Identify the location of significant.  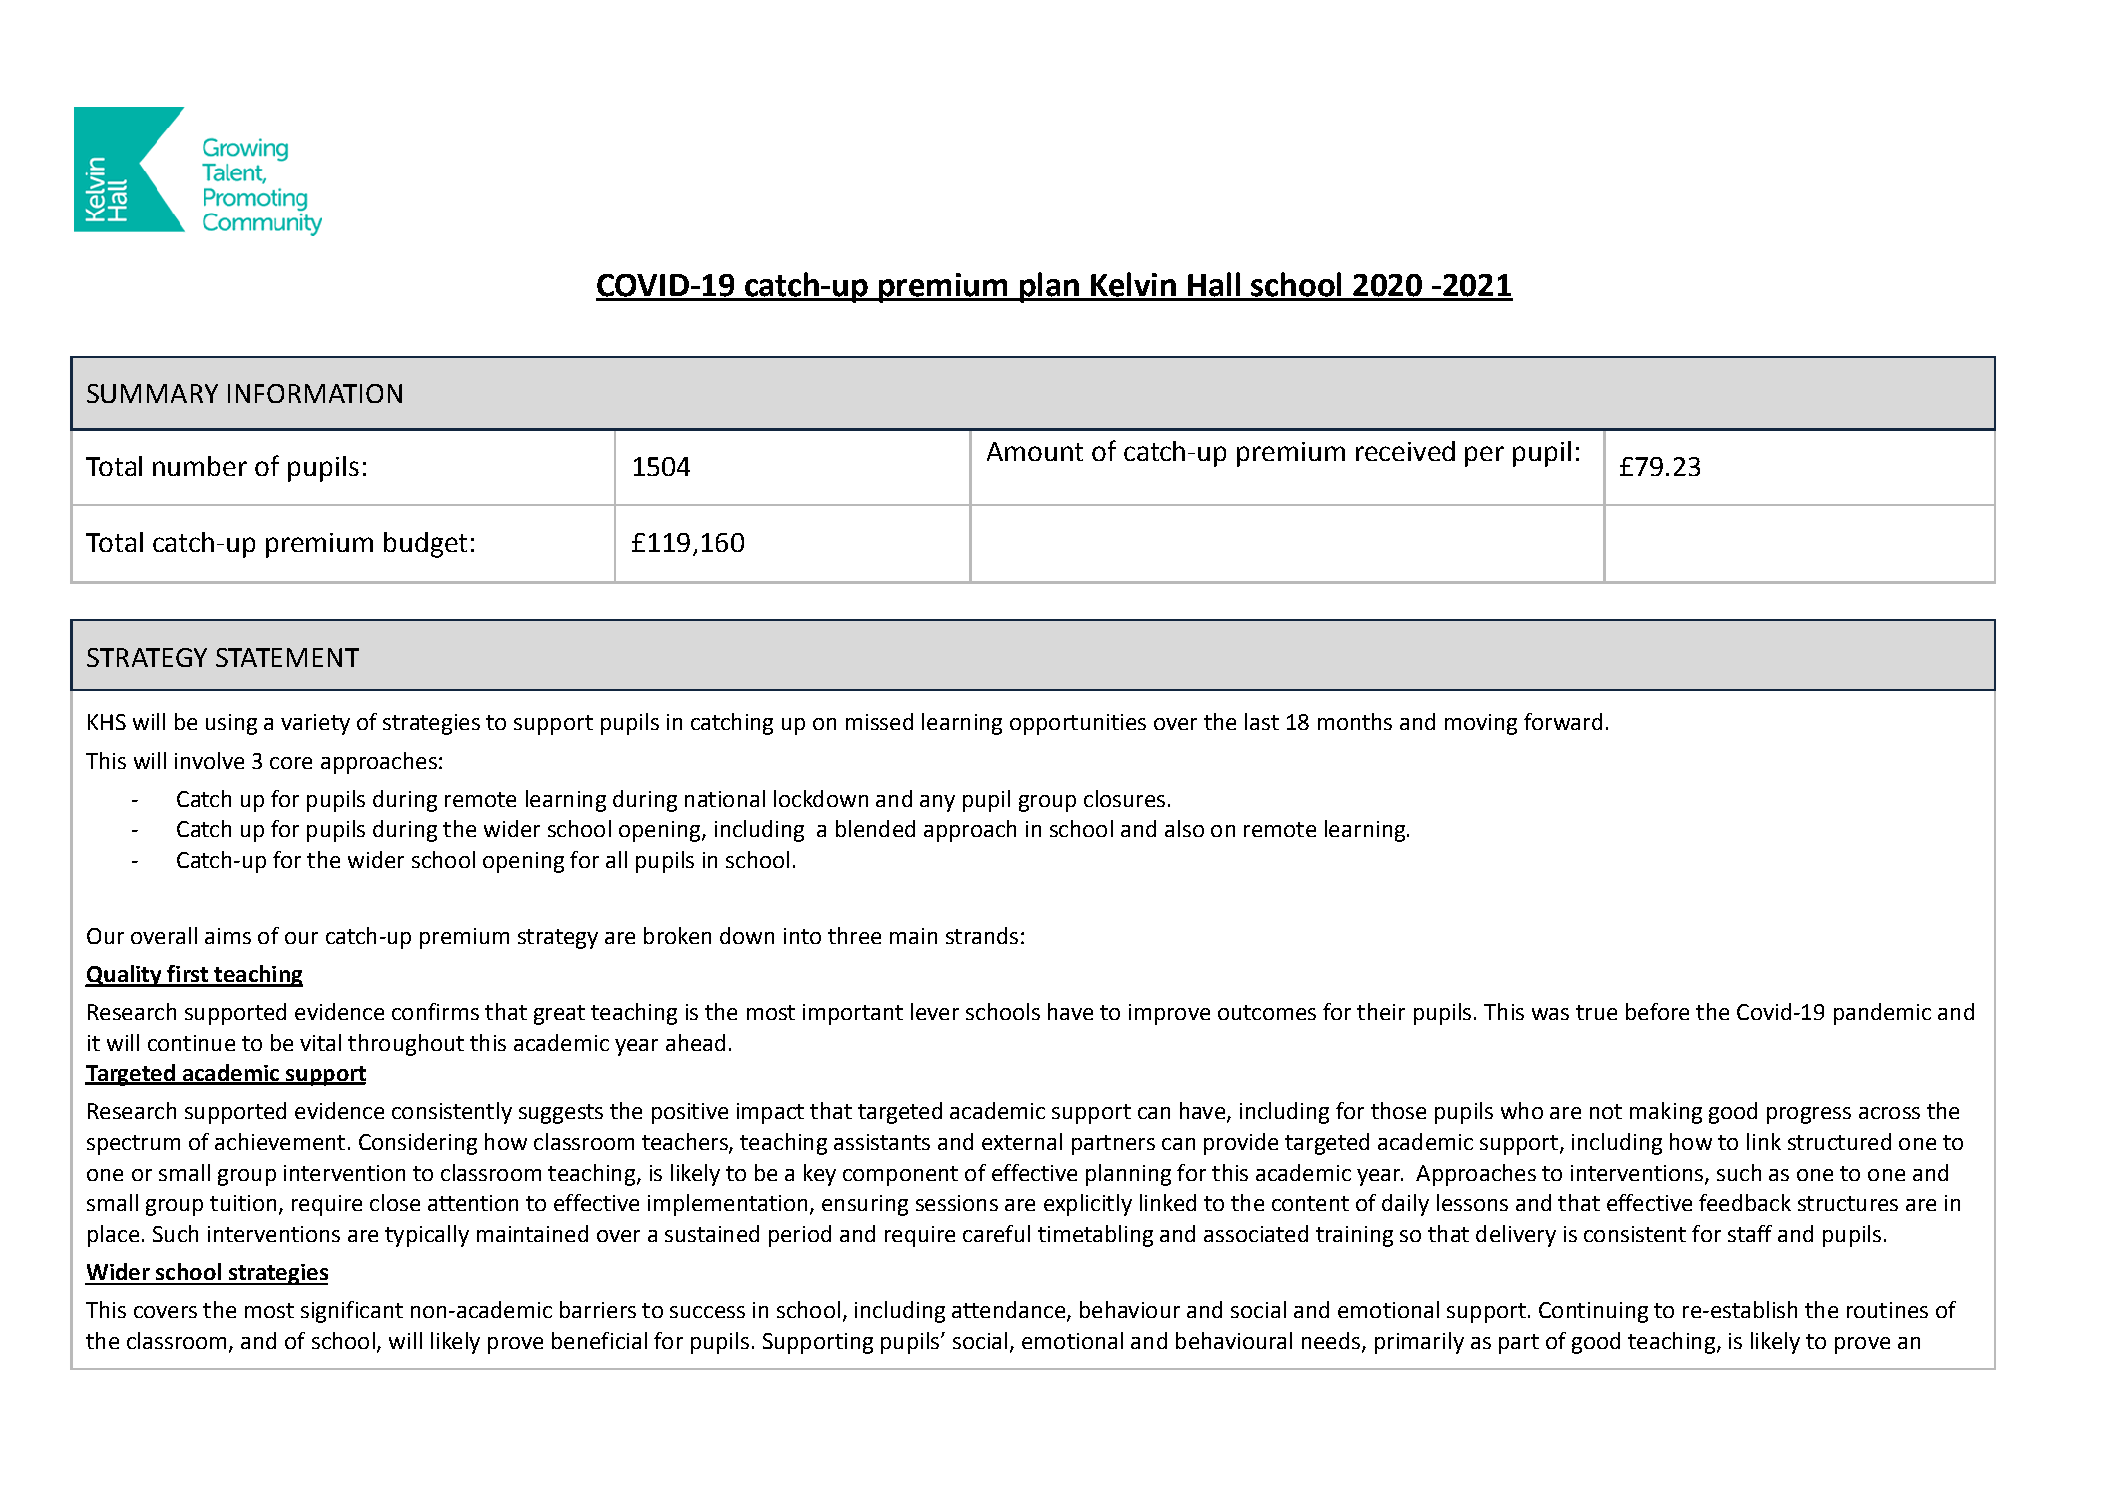
(352, 1312).
